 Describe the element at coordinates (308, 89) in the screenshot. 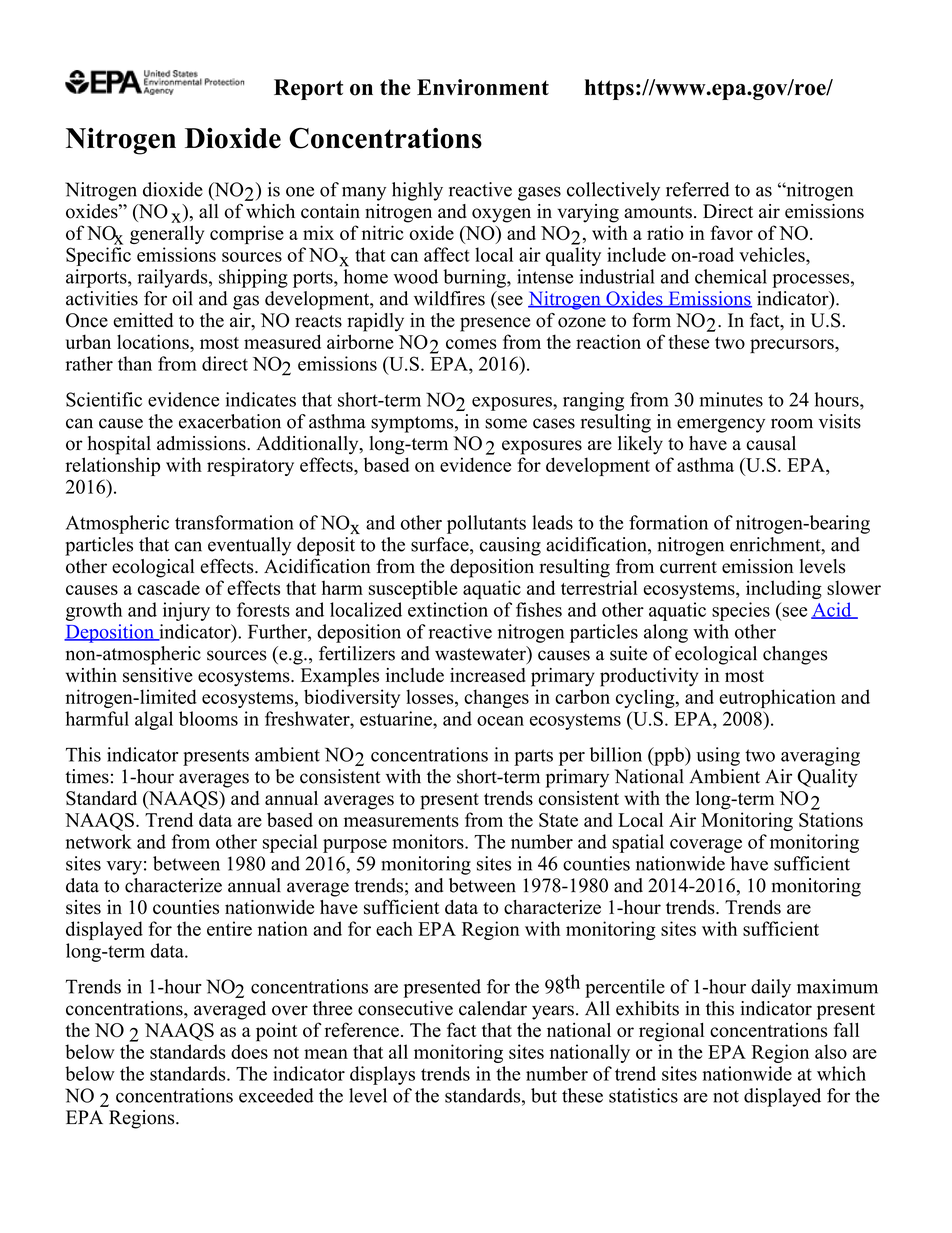

I see `Report` at that location.
